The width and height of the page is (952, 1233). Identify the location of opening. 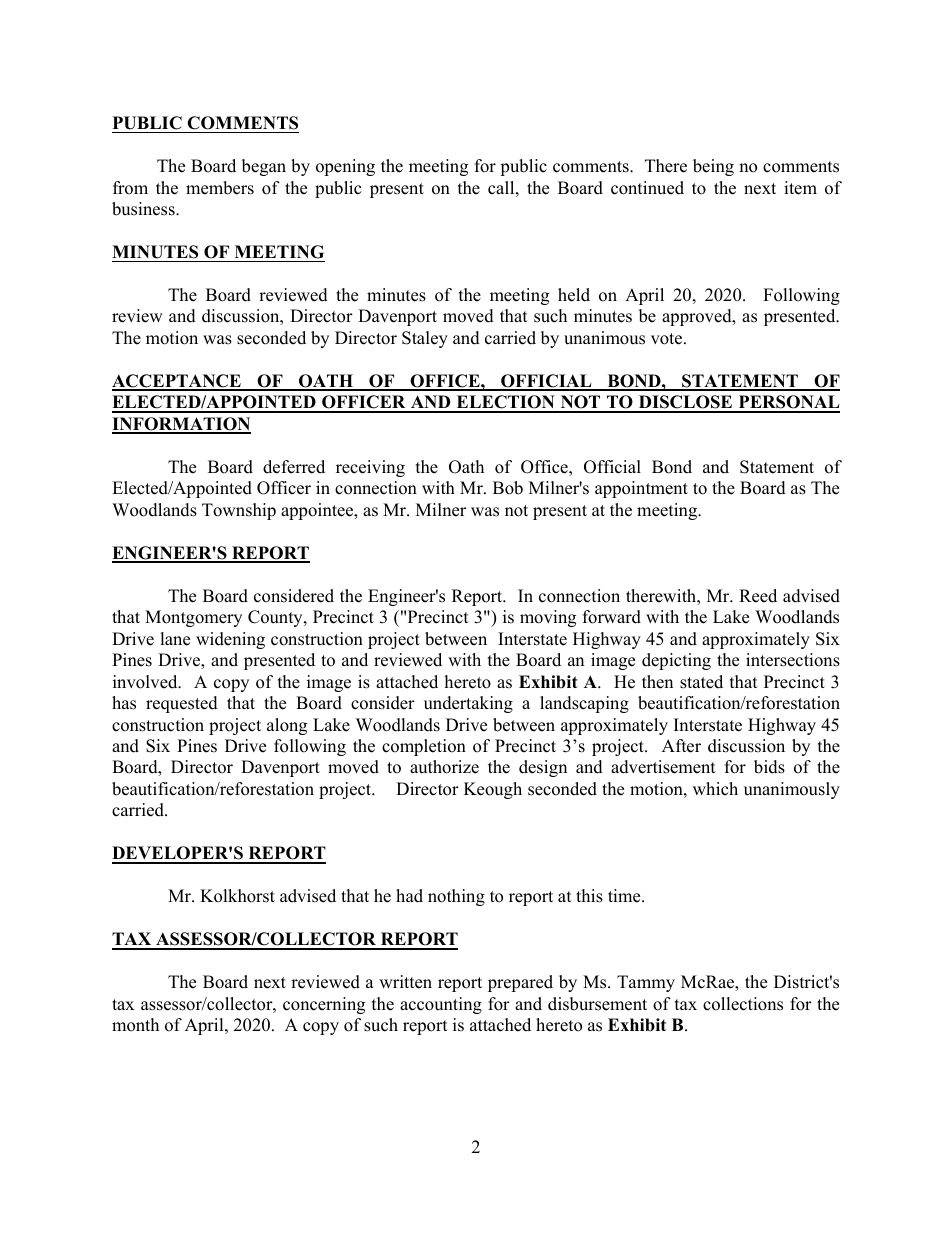
(345, 167).
